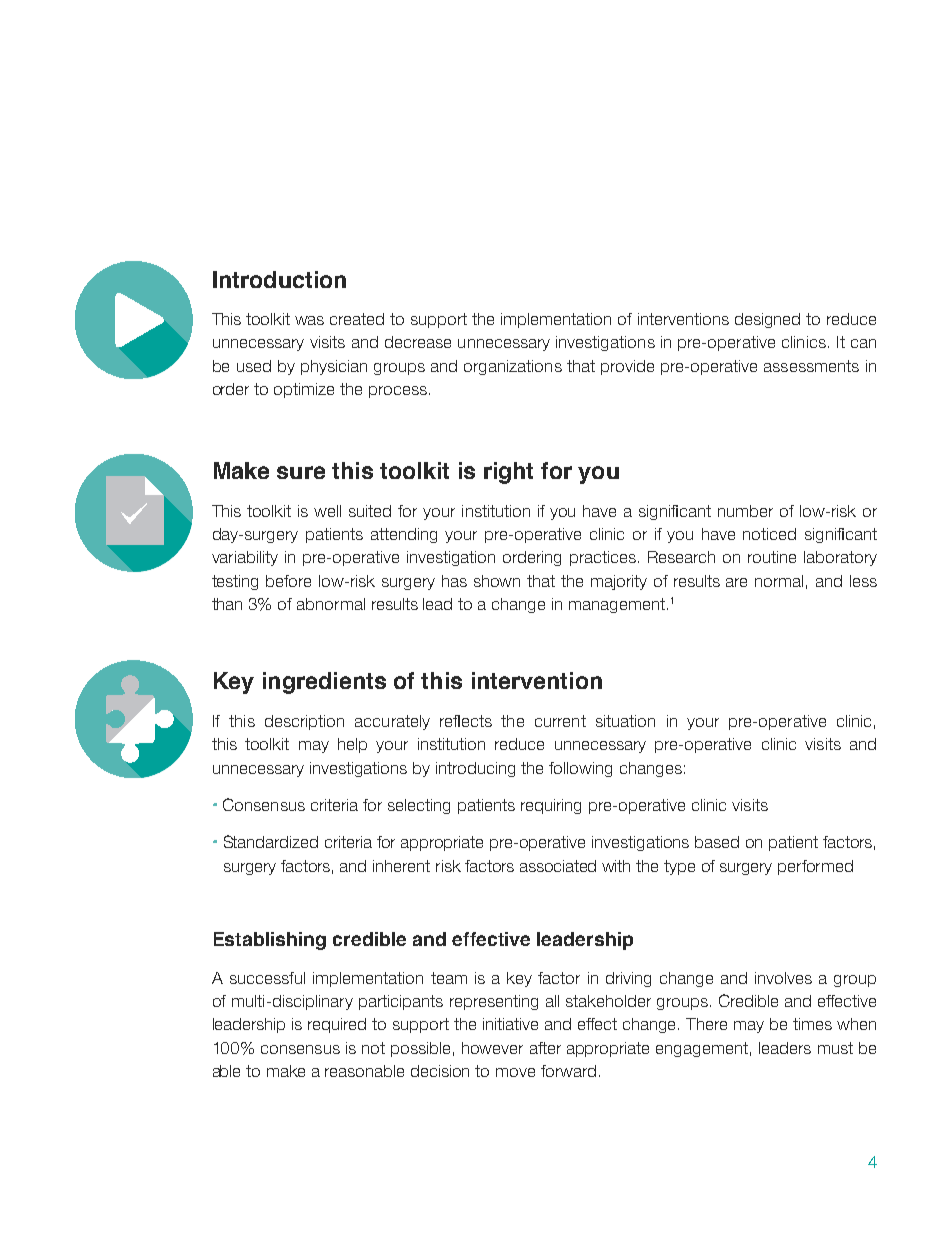 The image size is (952, 1233). Describe the element at coordinates (545, 1048) in the screenshot. I see `after` at that location.
